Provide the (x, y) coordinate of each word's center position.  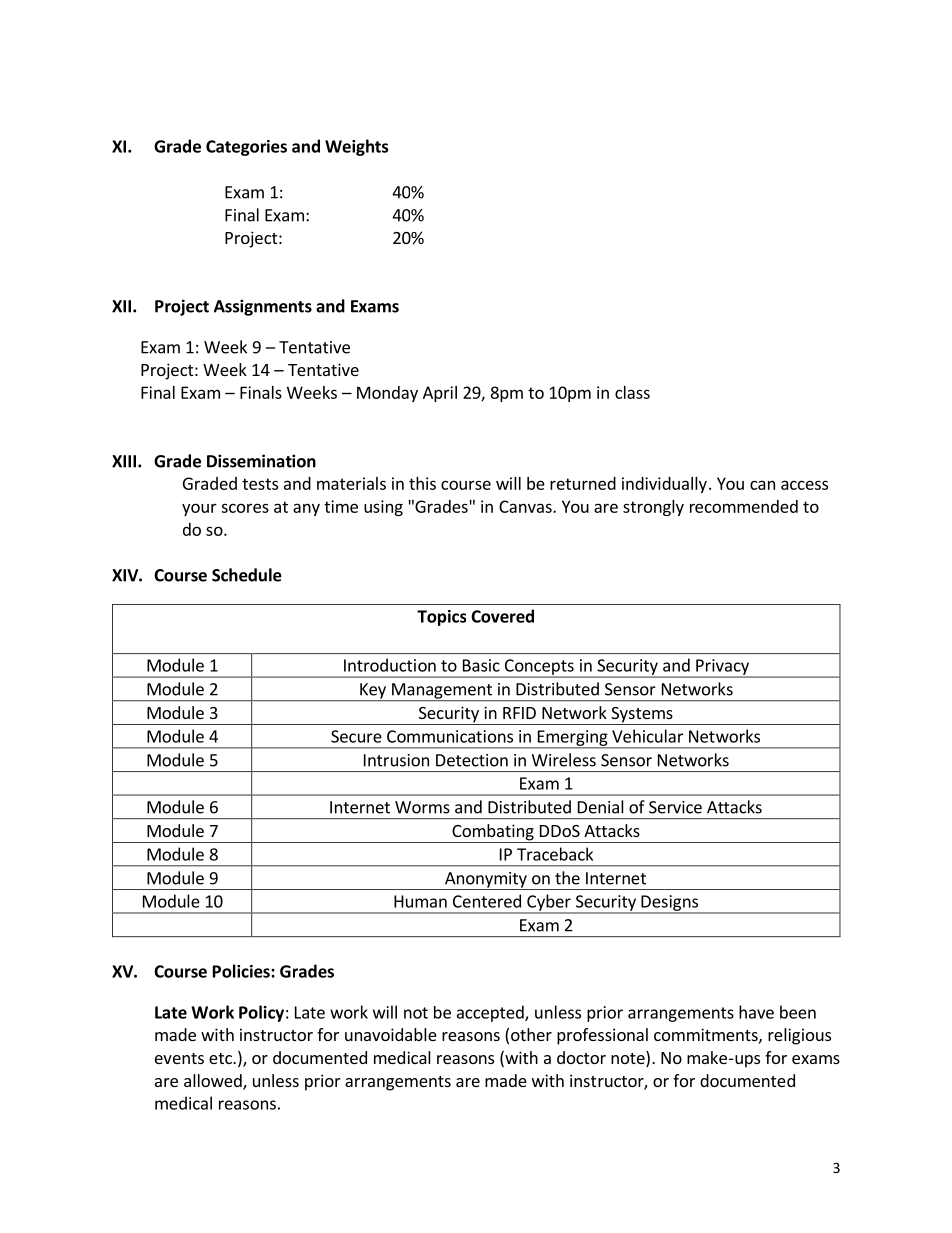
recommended (744, 506)
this (422, 483)
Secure (356, 736)
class (632, 392)
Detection (472, 760)
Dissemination (261, 461)
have (756, 1012)
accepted (491, 1013)
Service (675, 807)
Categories (246, 148)
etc (221, 1058)
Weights (356, 147)
